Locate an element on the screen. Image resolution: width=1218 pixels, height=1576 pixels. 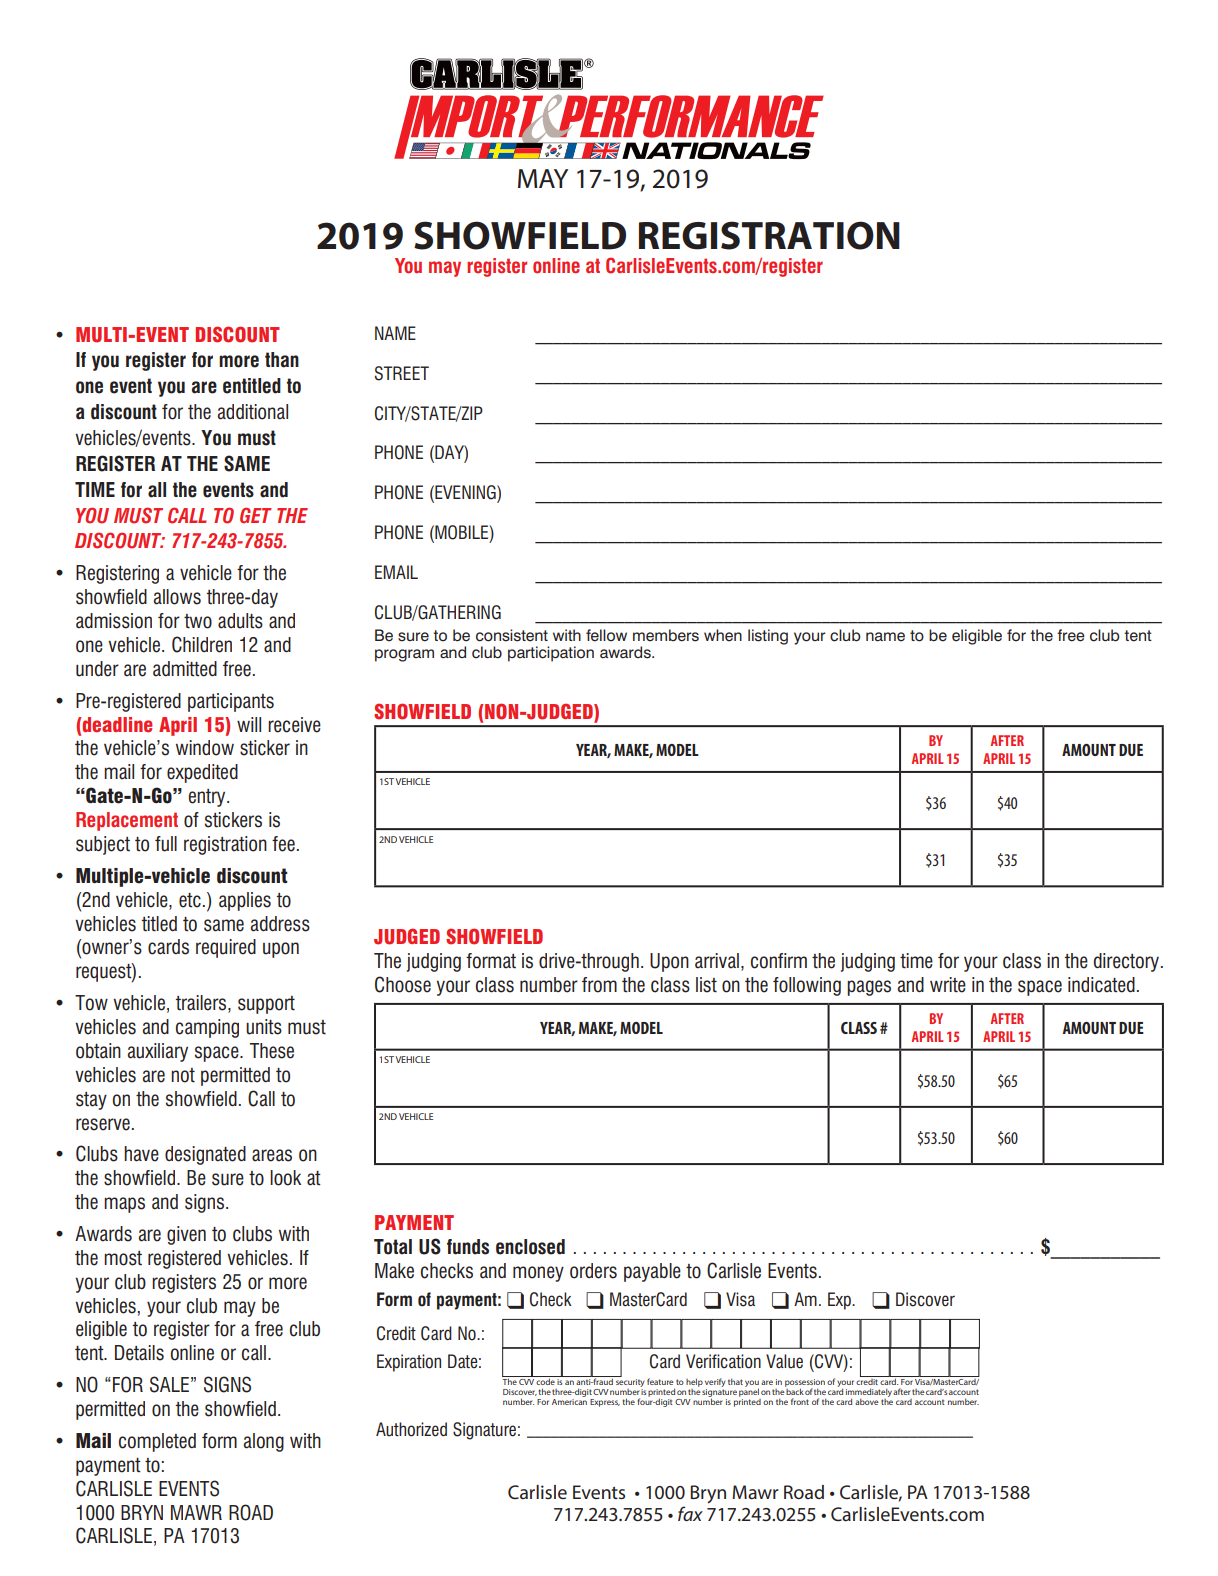
above is located at coordinates (867, 1401).
